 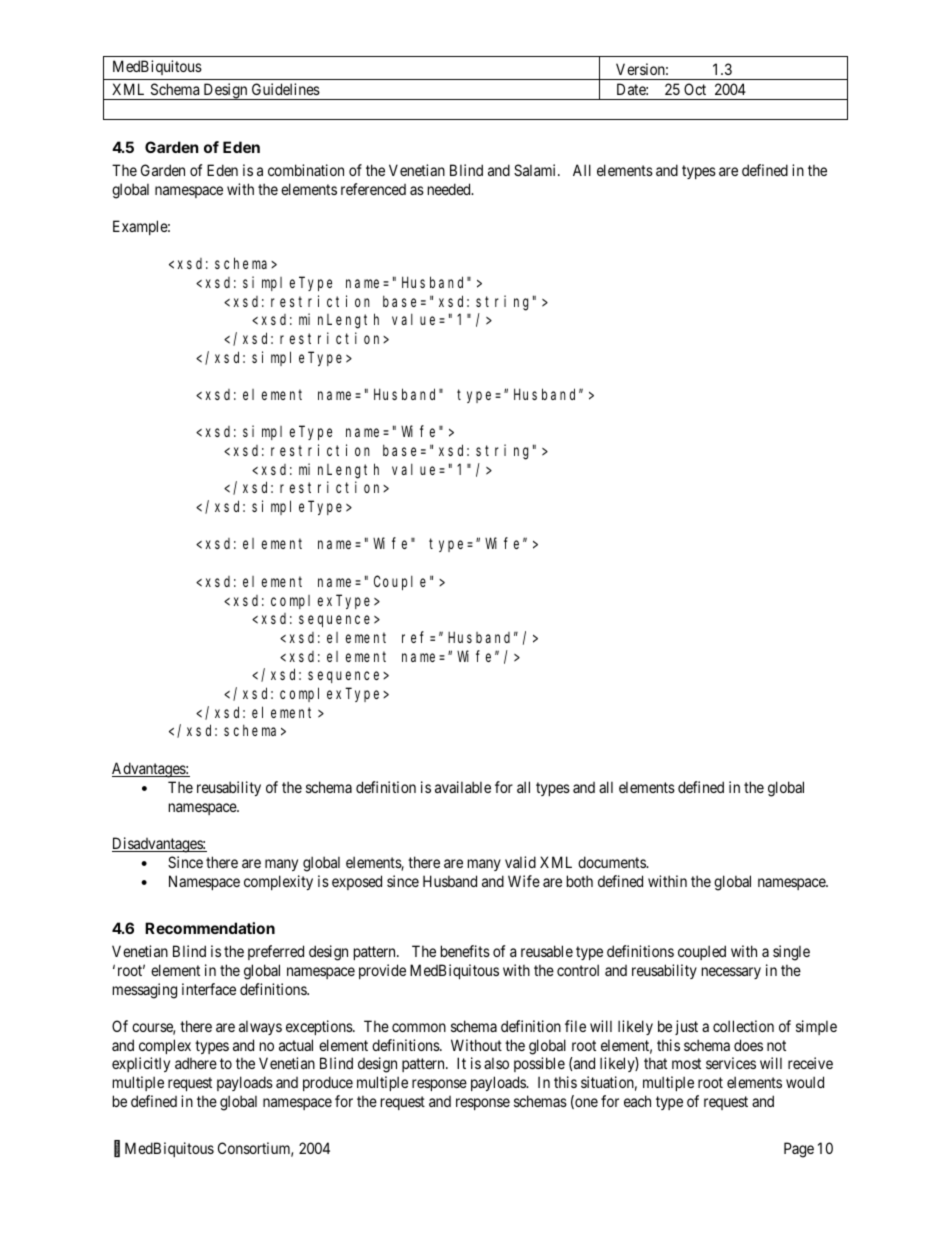 I want to click on file, so click(x=575, y=1026).
